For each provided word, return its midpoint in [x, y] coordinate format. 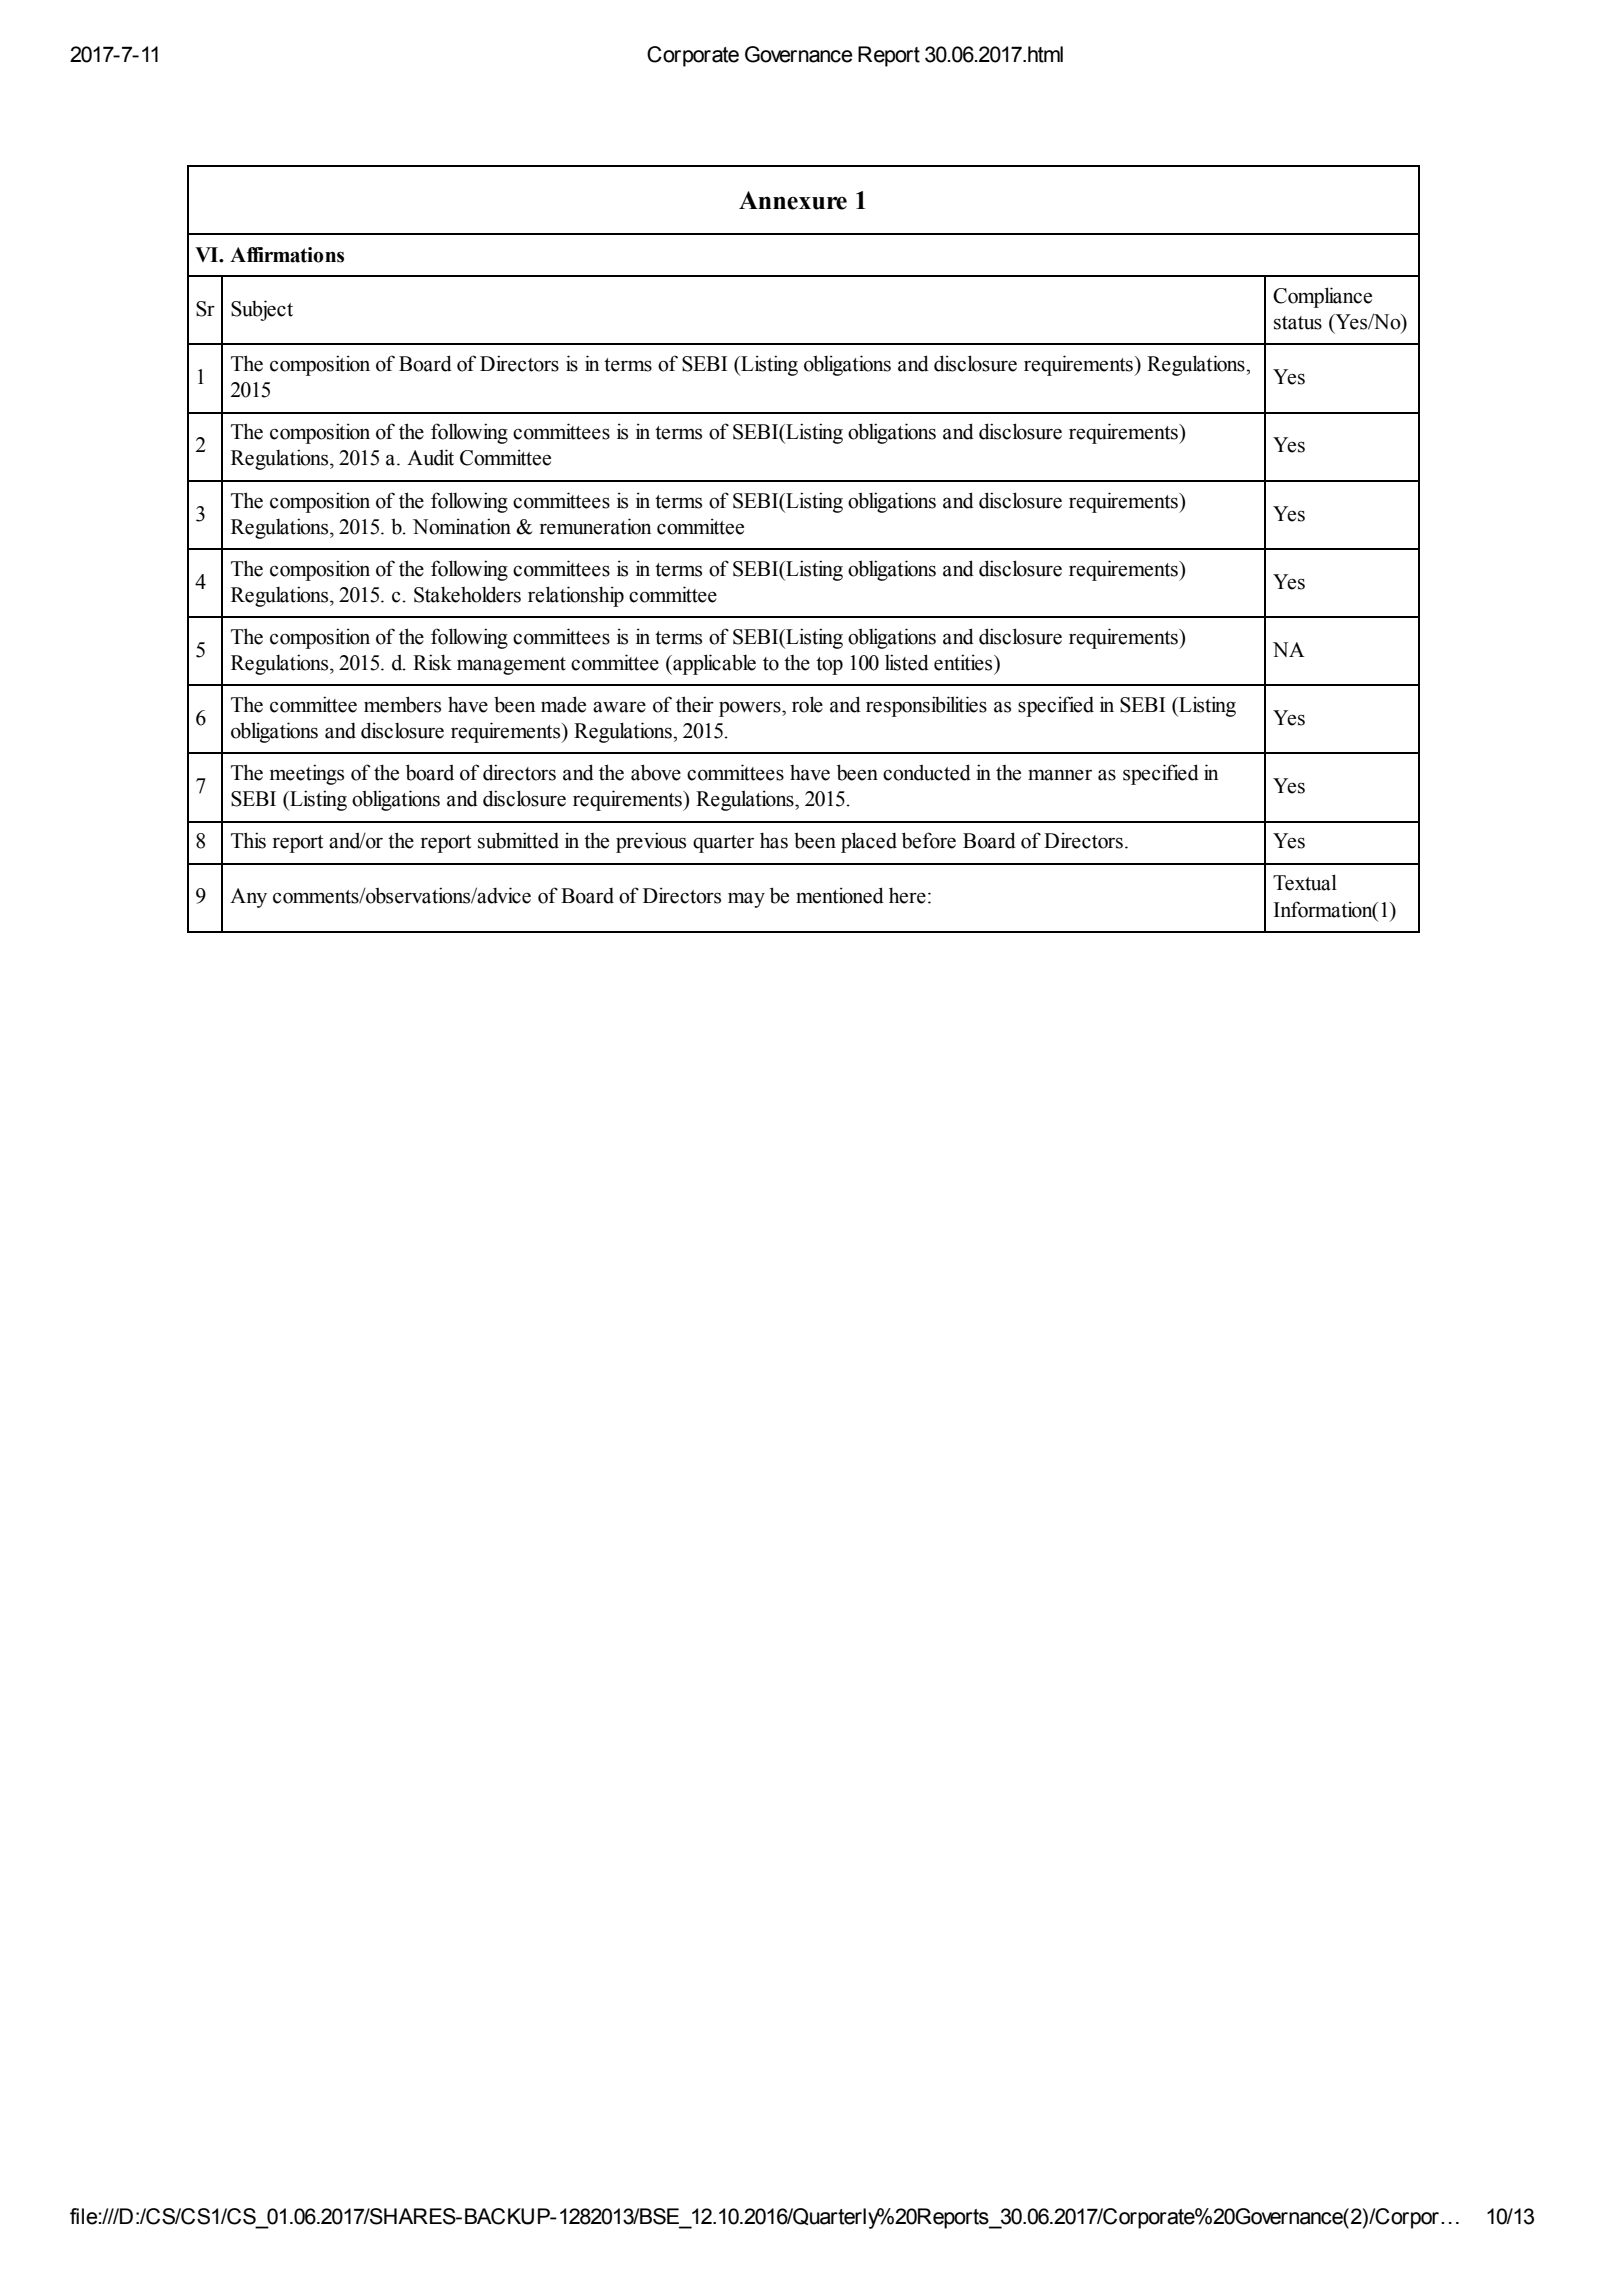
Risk [432, 662]
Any [248, 898]
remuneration [595, 526]
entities [964, 662]
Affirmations [287, 255]
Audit [430, 457]
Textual [1305, 882]
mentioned [840, 895]
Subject [262, 310]
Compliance [1322, 297]
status [1298, 323]
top [829, 666]
